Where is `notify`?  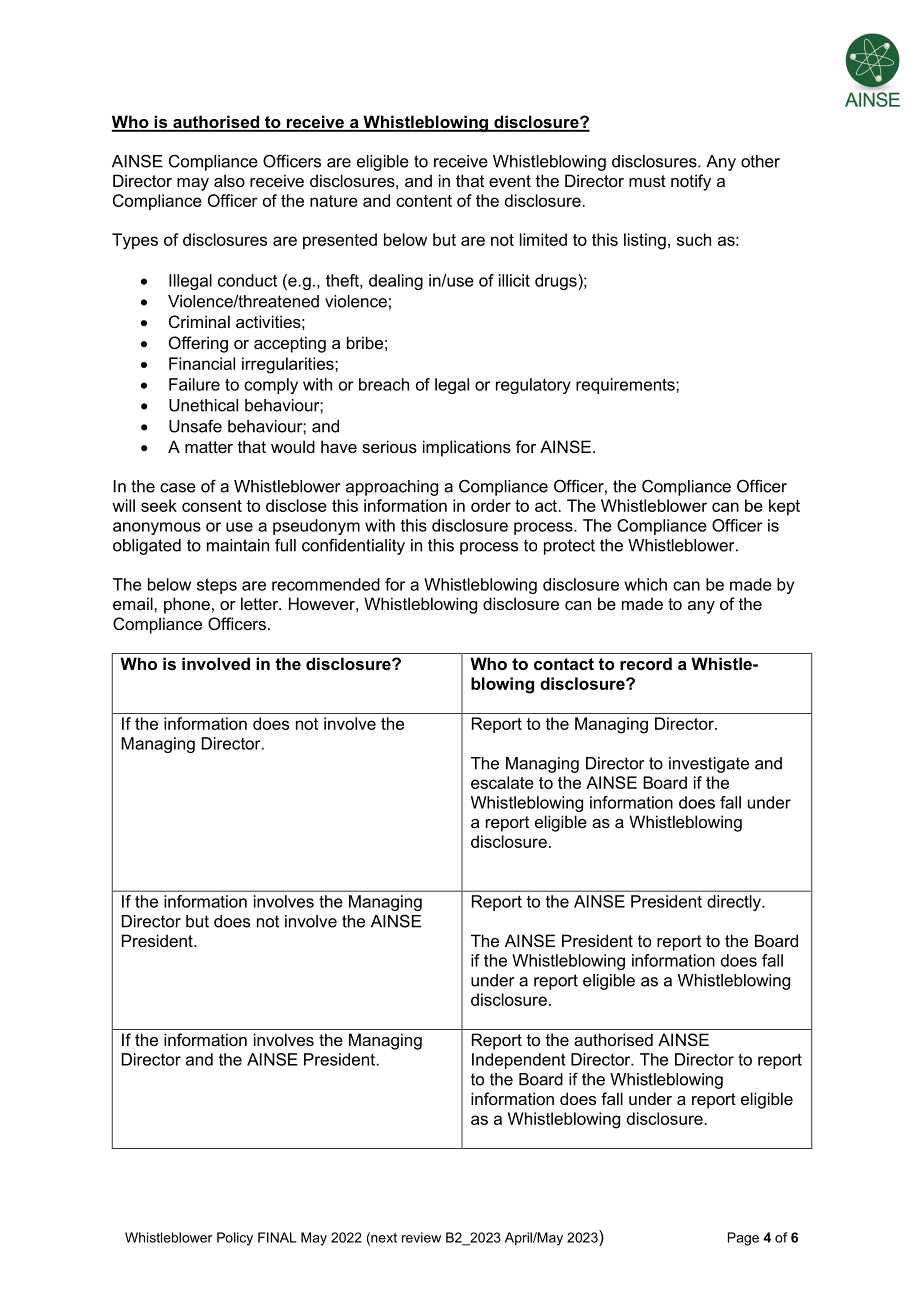
notify is located at coordinates (691, 182).
